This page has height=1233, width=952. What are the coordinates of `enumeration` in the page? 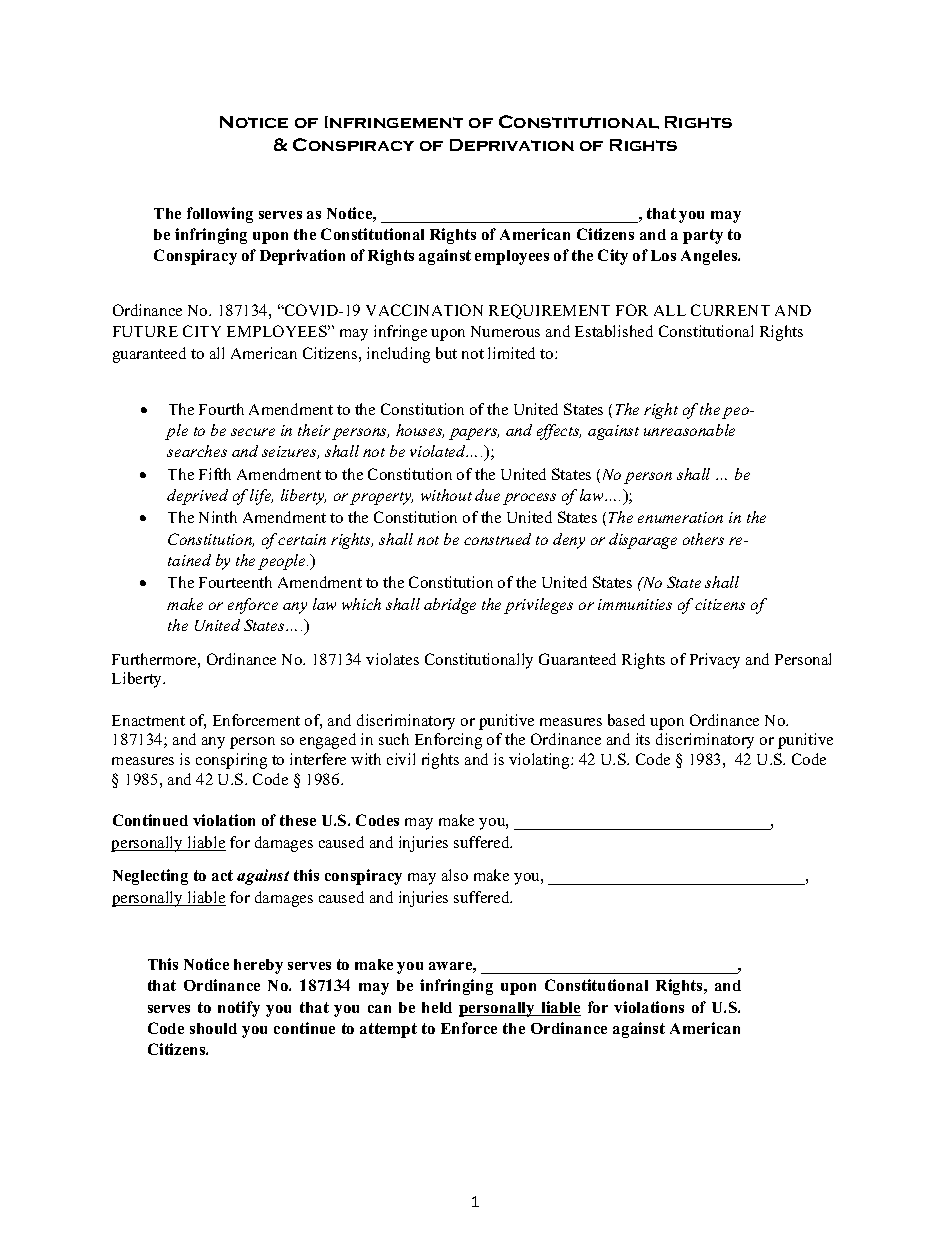 It's located at (680, 517).
